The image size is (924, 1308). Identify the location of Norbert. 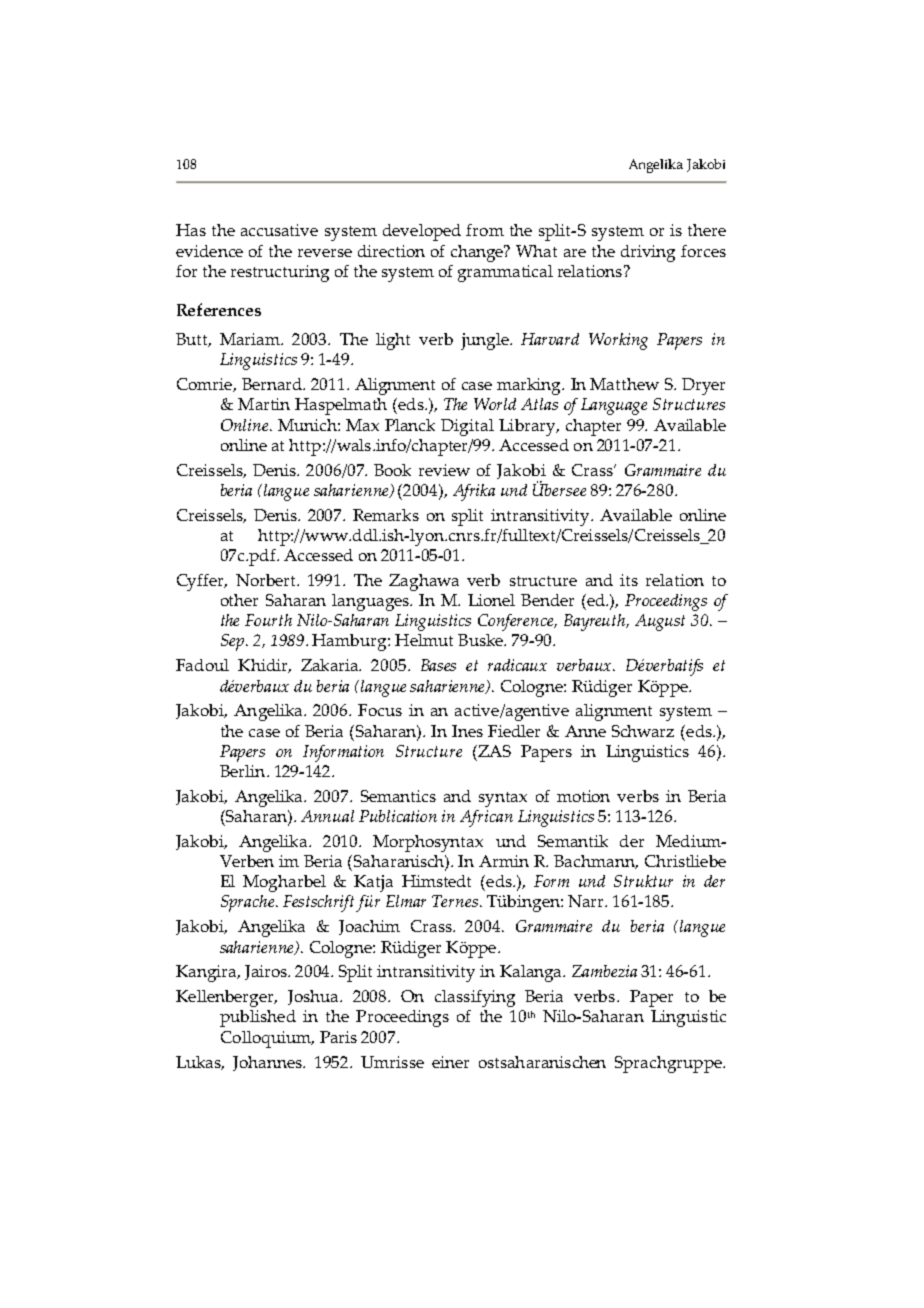
(267, 580).
